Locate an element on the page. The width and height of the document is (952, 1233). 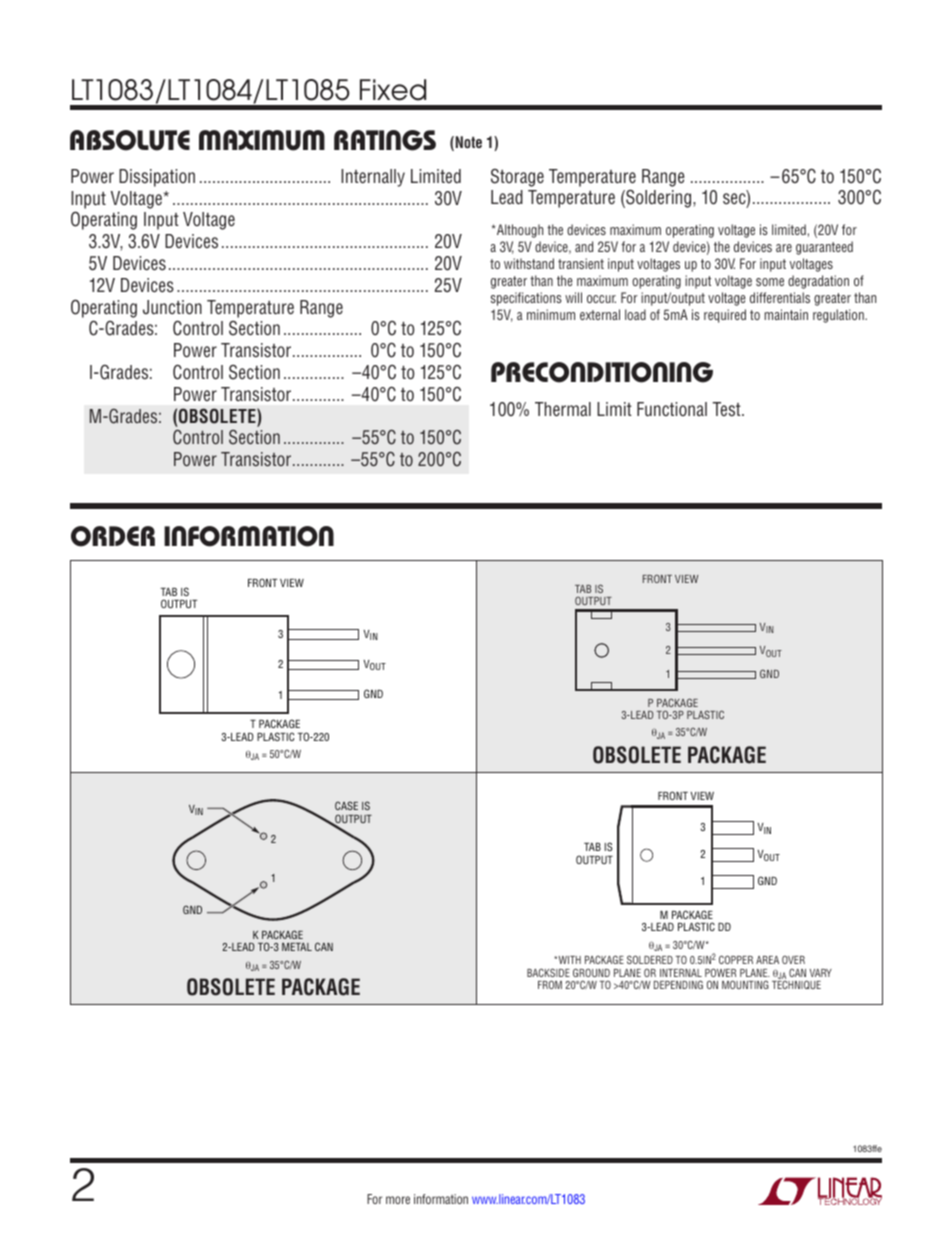
FROM is located at coordinates (550, 984).
